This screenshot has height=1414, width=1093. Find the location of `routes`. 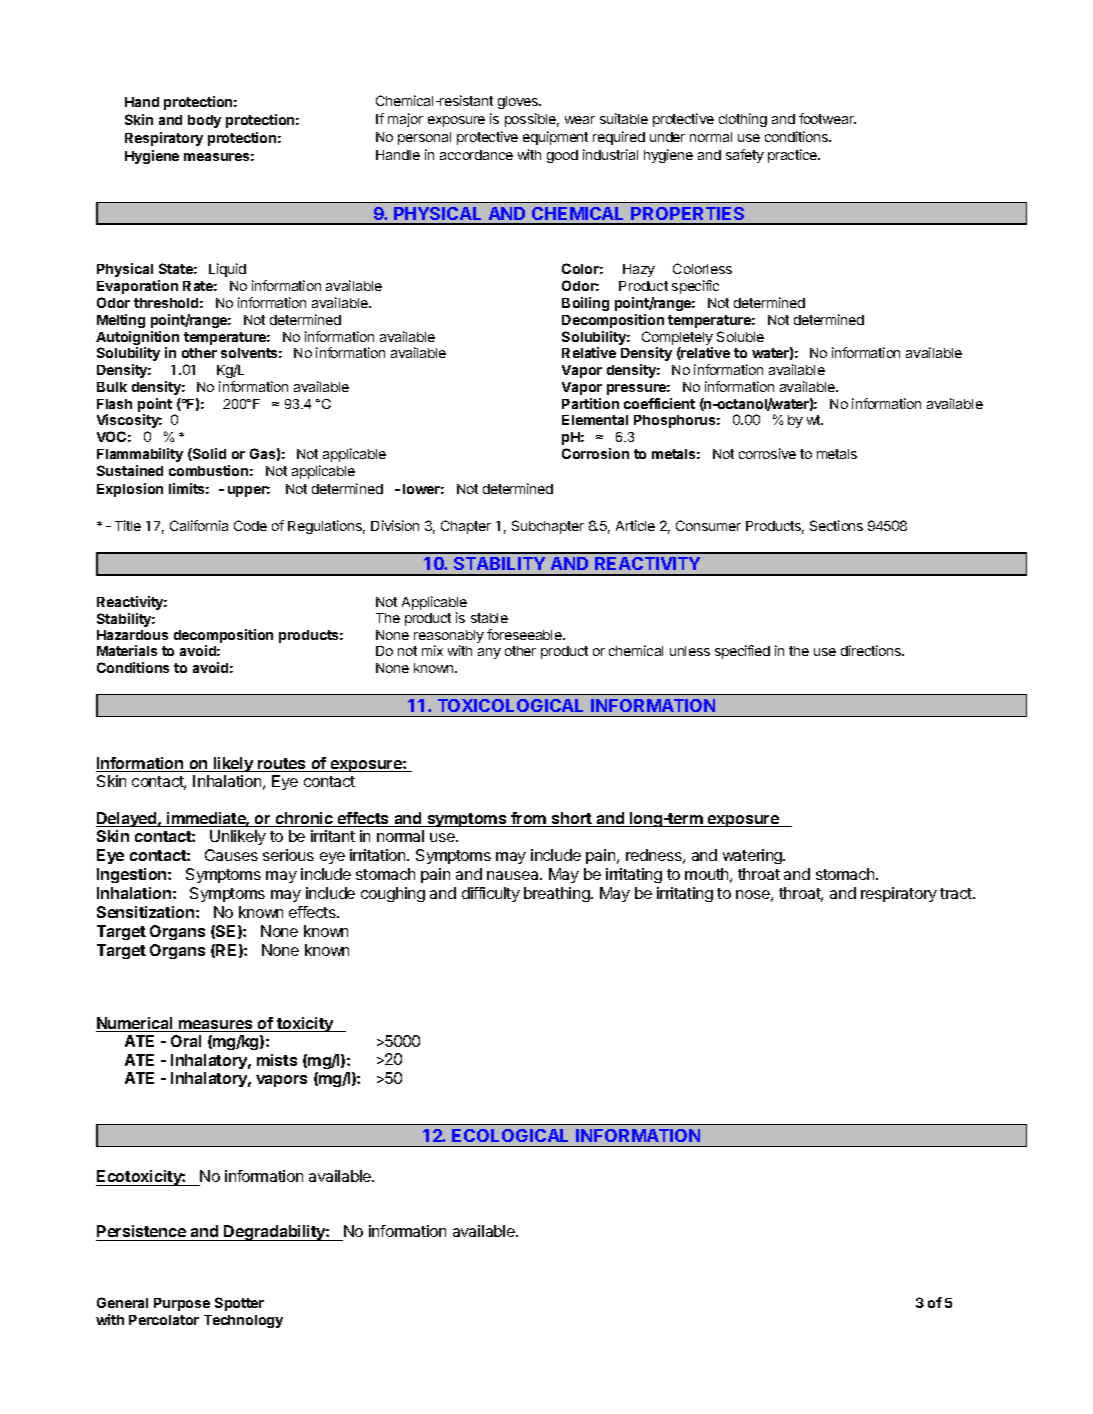

routes is located at coordinates (282, 765).
